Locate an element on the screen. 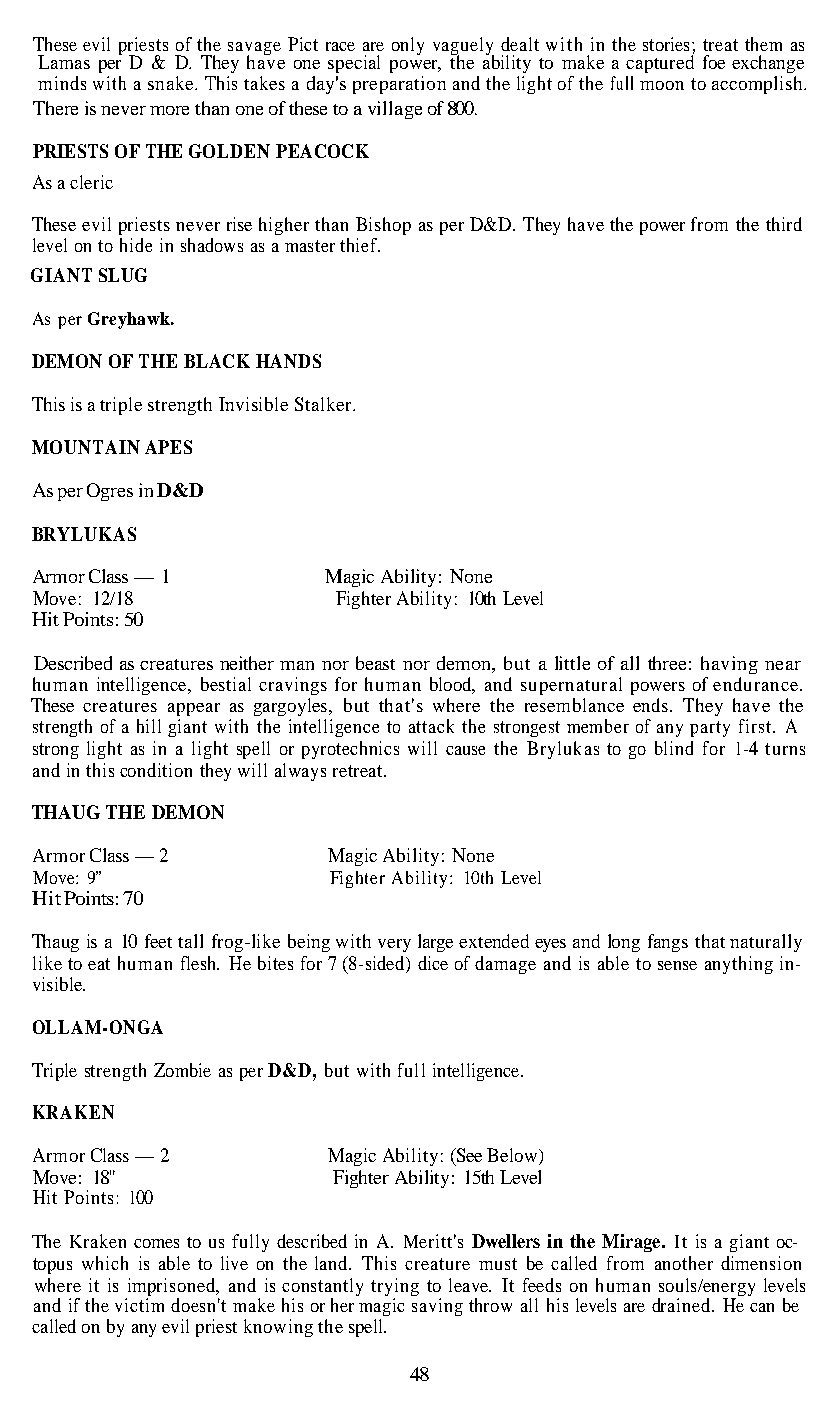  Stalker is located at coordinates (324, 404).
